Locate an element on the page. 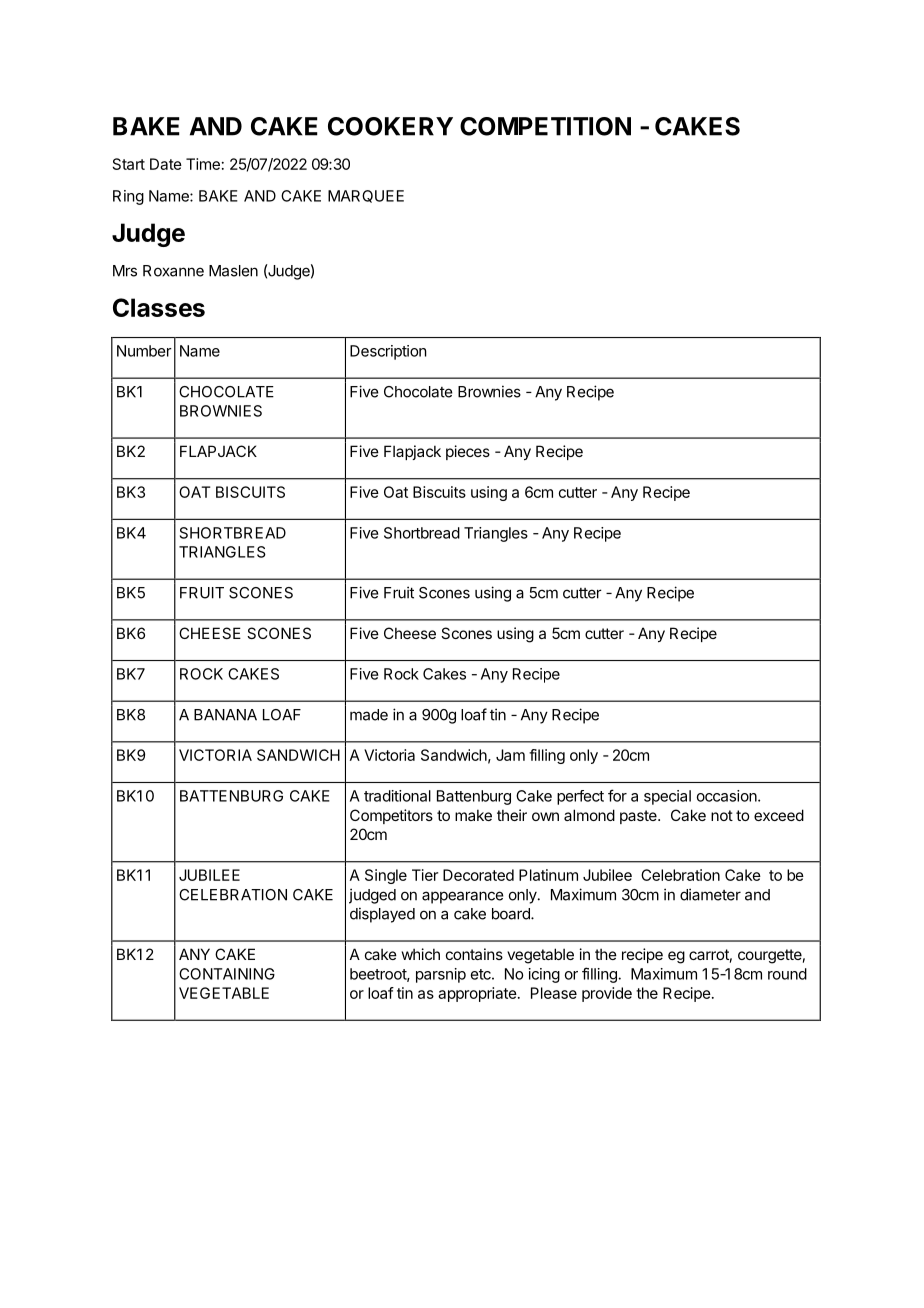 The width and height of the page is (924, 1308). COOKERY is located at coordinates (390, 126).
